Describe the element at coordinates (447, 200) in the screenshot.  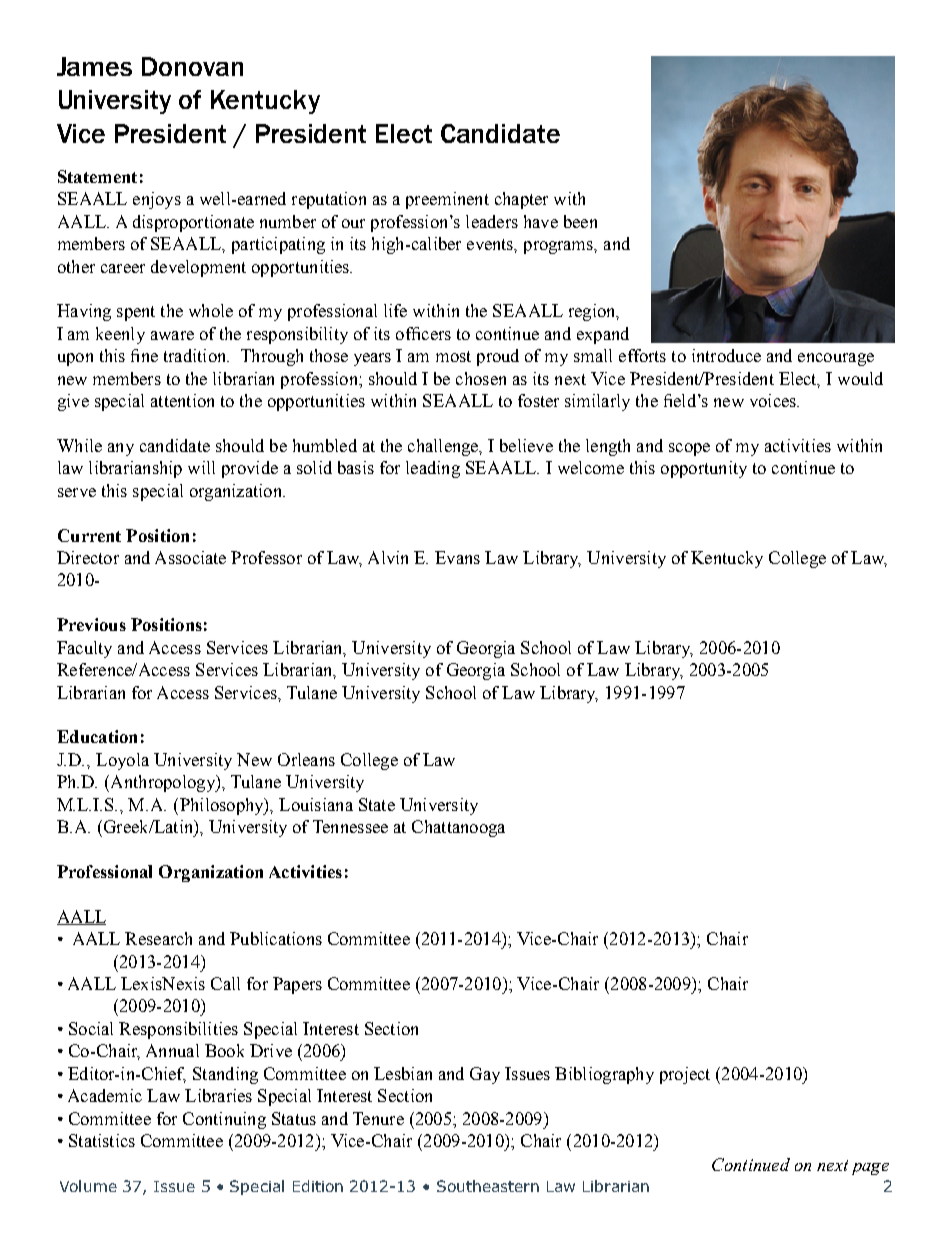
I see `preeminent` at that location.
